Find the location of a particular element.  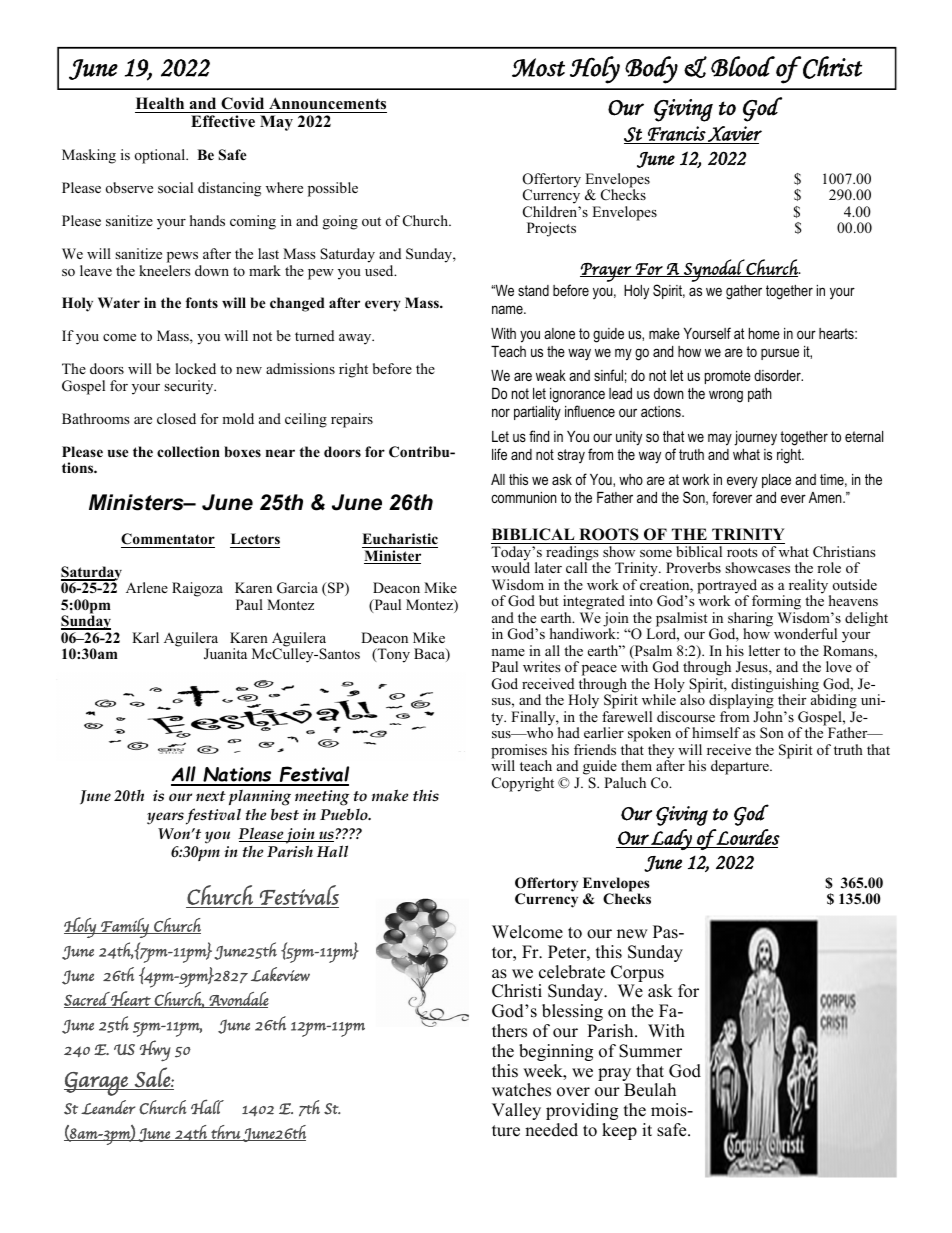

Lourdes is located at coordinates (747, 837).
